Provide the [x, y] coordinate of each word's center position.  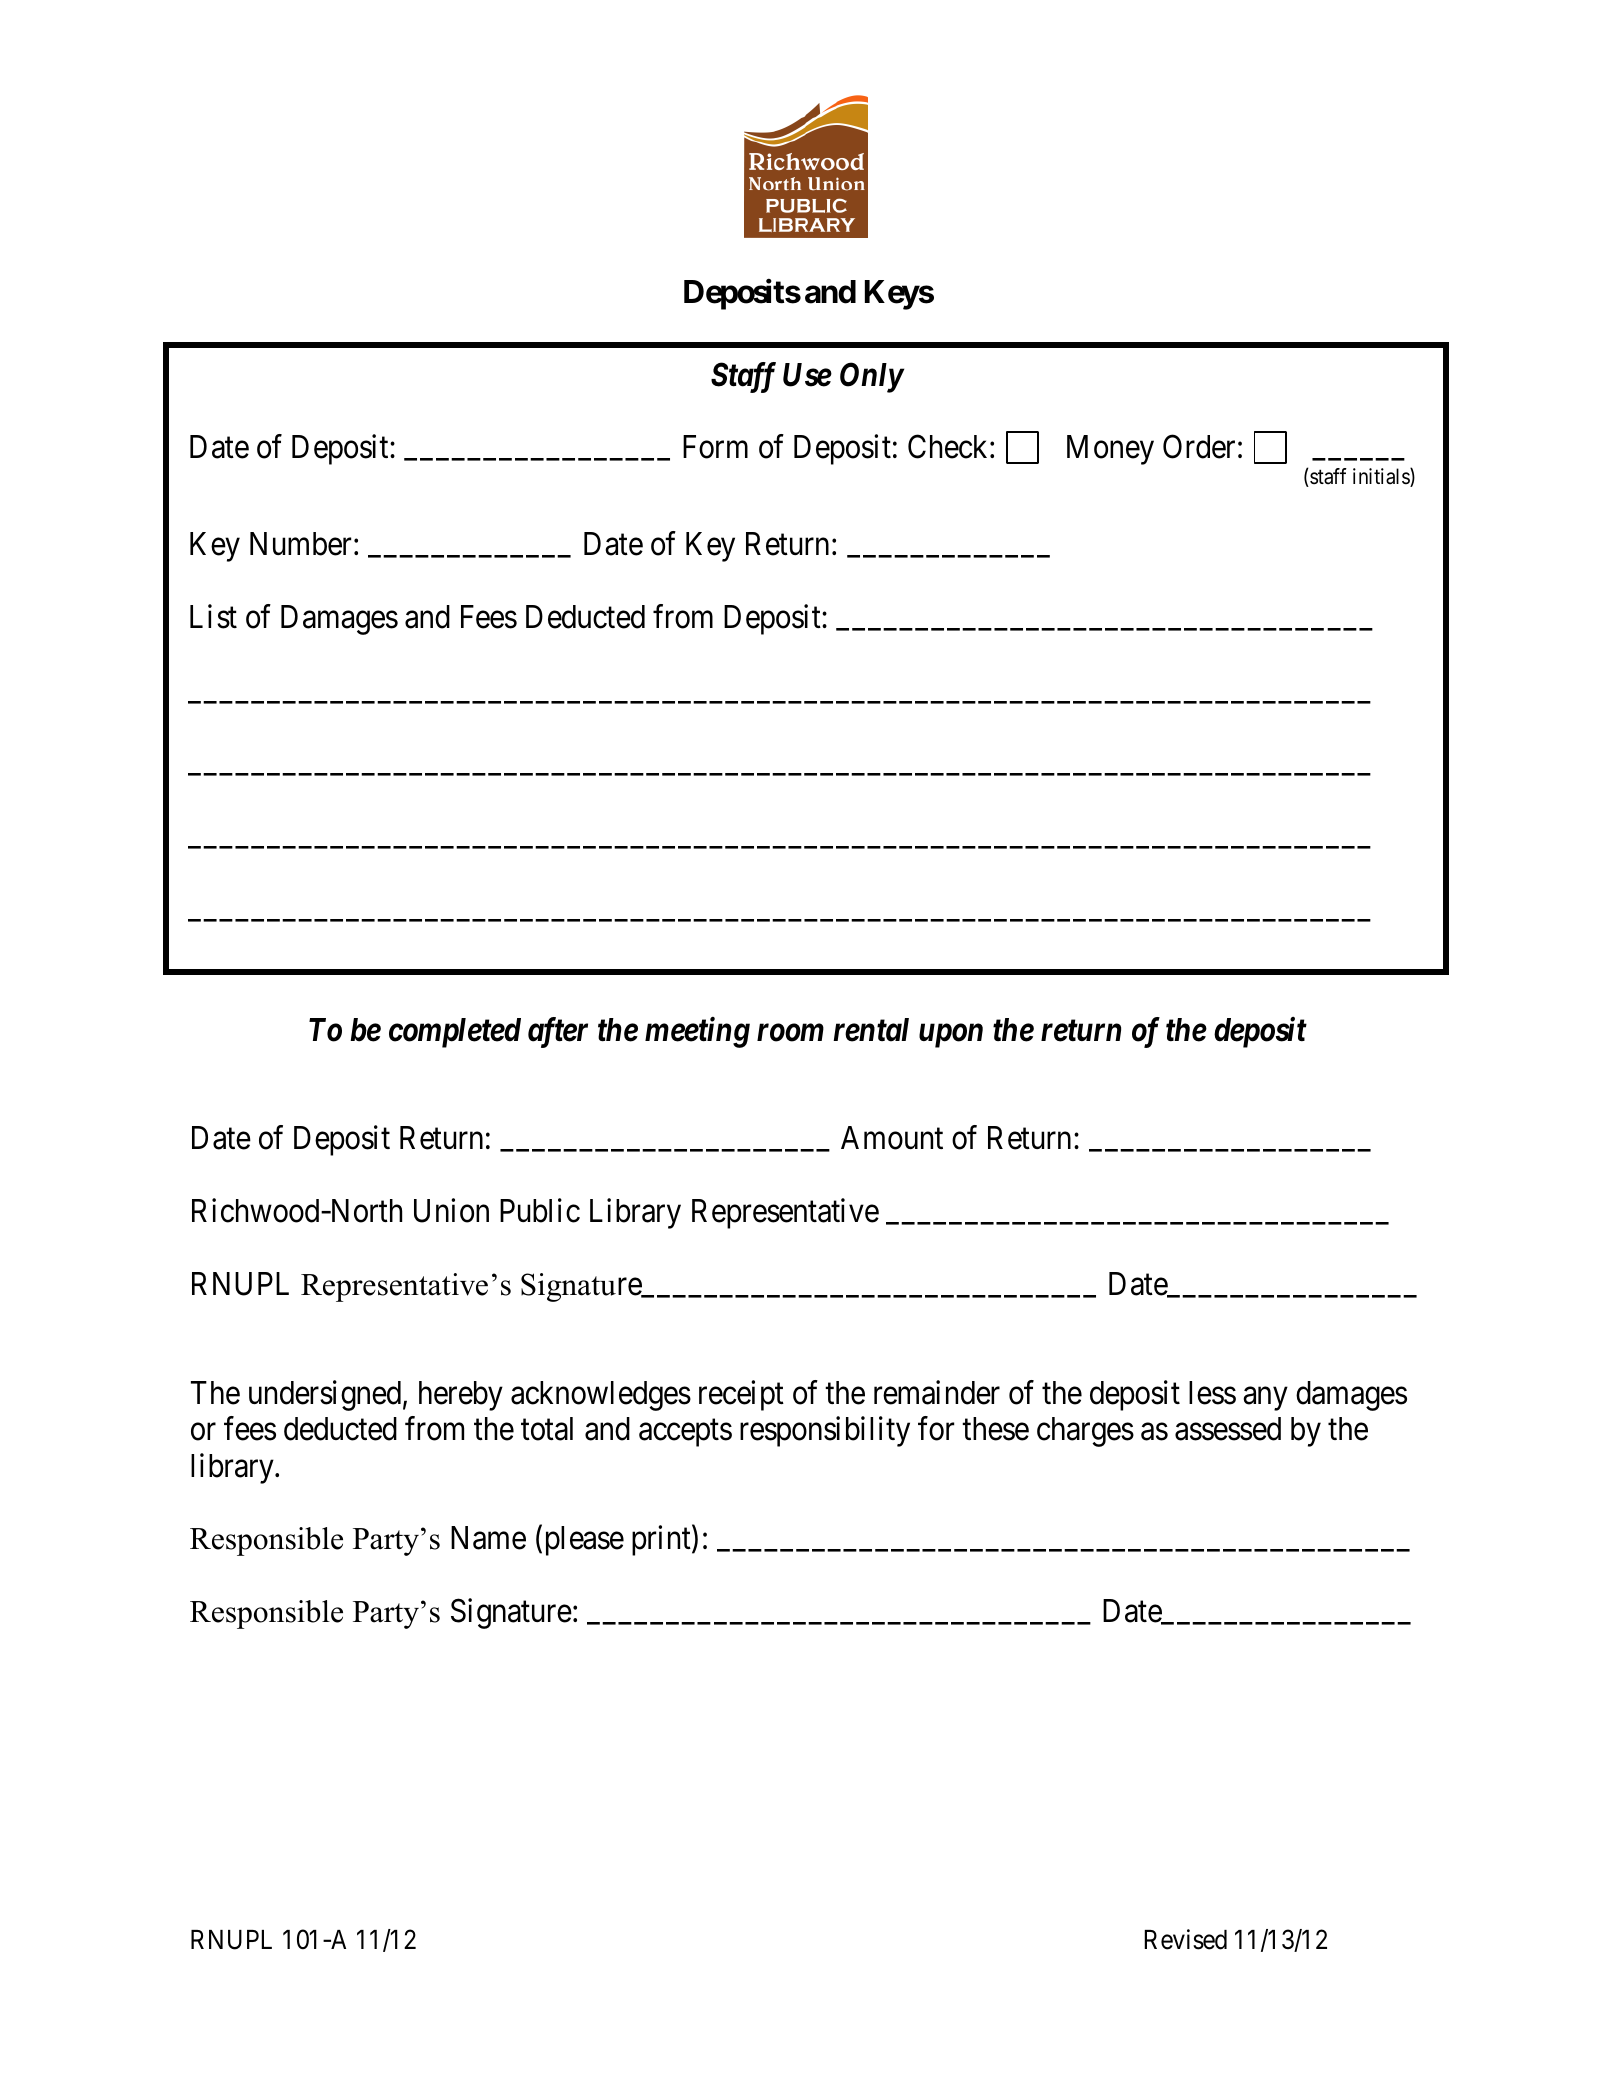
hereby [461, 1396]
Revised [1185, 1939]
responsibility [825, 1432]
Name [488, 1538]
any [1265, 1399]
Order [1199, 447]
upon [951, 1036]
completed [455, 1033]
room [790, 1033]
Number [300, 544]
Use [807, 375]
